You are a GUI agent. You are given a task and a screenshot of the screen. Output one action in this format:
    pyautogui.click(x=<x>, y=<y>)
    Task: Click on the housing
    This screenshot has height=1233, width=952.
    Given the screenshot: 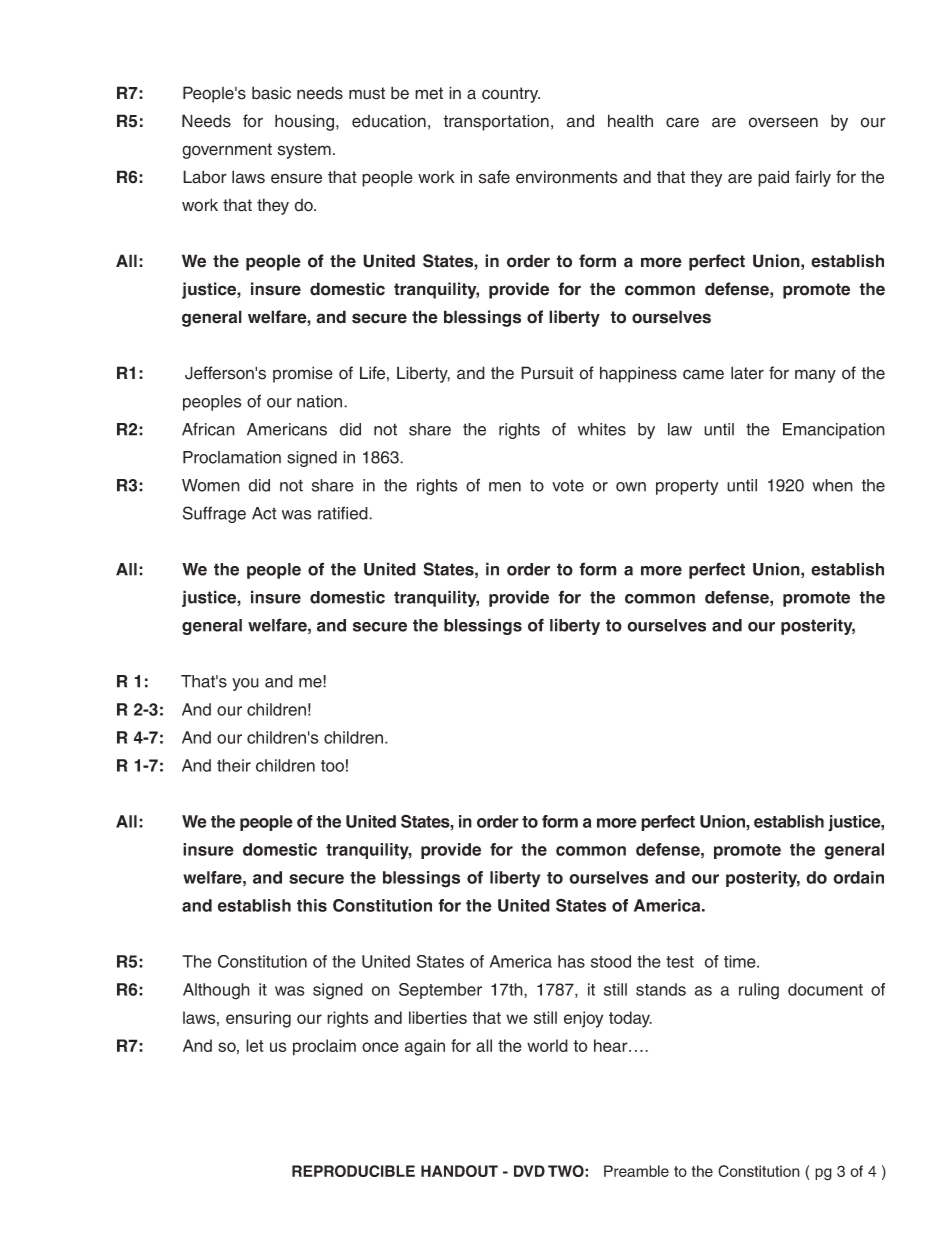 What is the action you would take?
    pyautogui.click(x=306, y=122)
